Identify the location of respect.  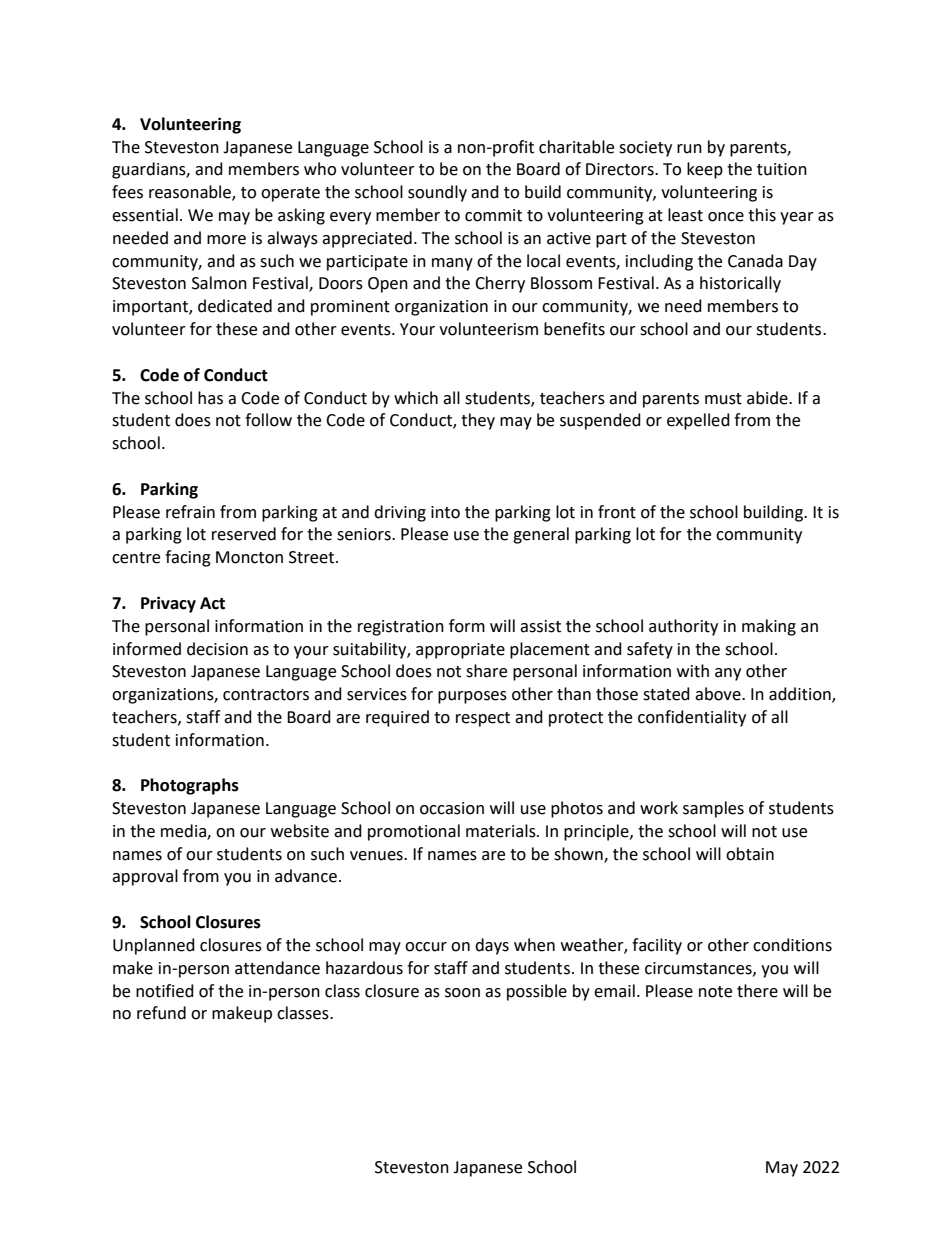
(483, 719).
